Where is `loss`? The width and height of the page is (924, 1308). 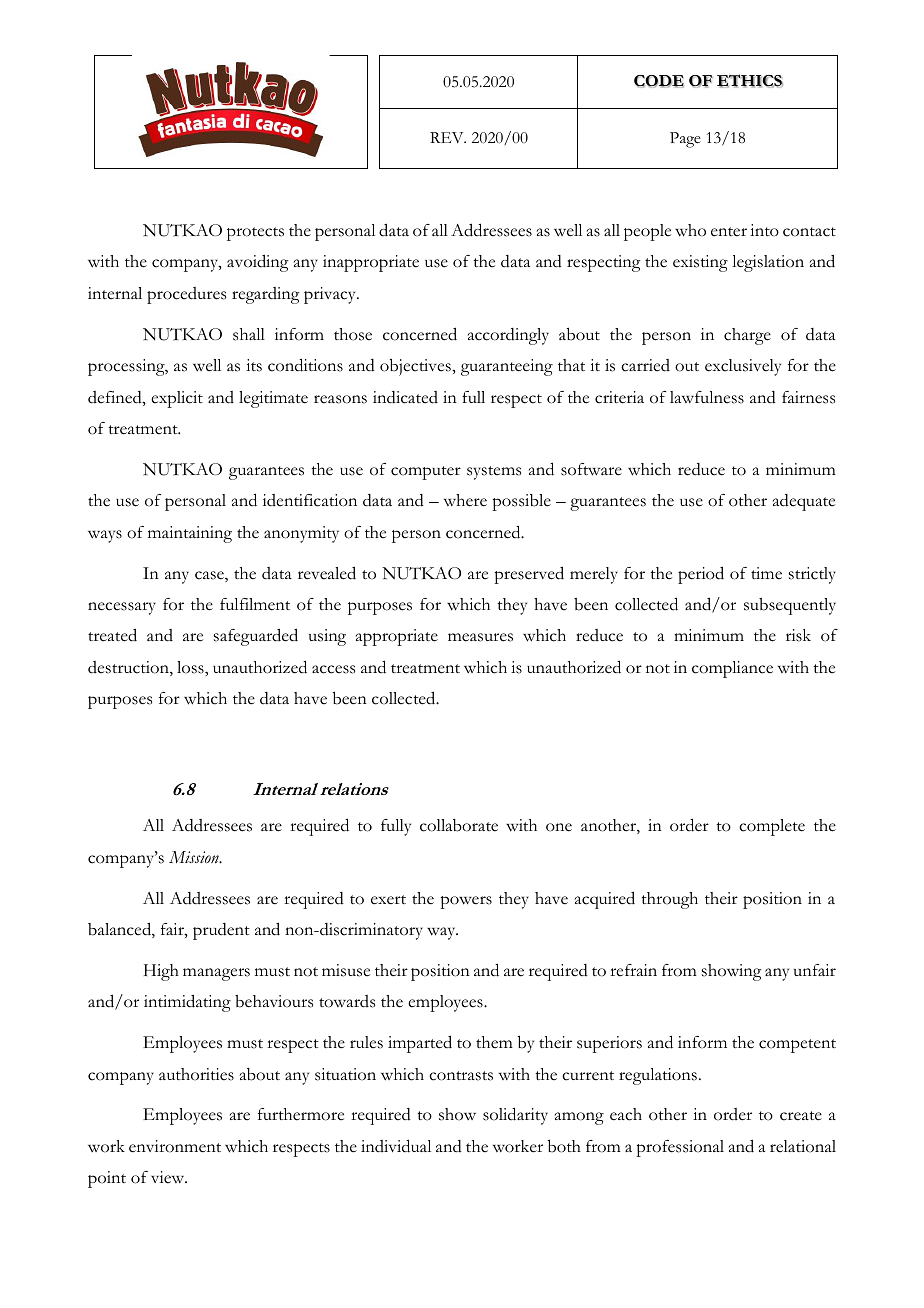
loss is located at coordinates (191, 667).
